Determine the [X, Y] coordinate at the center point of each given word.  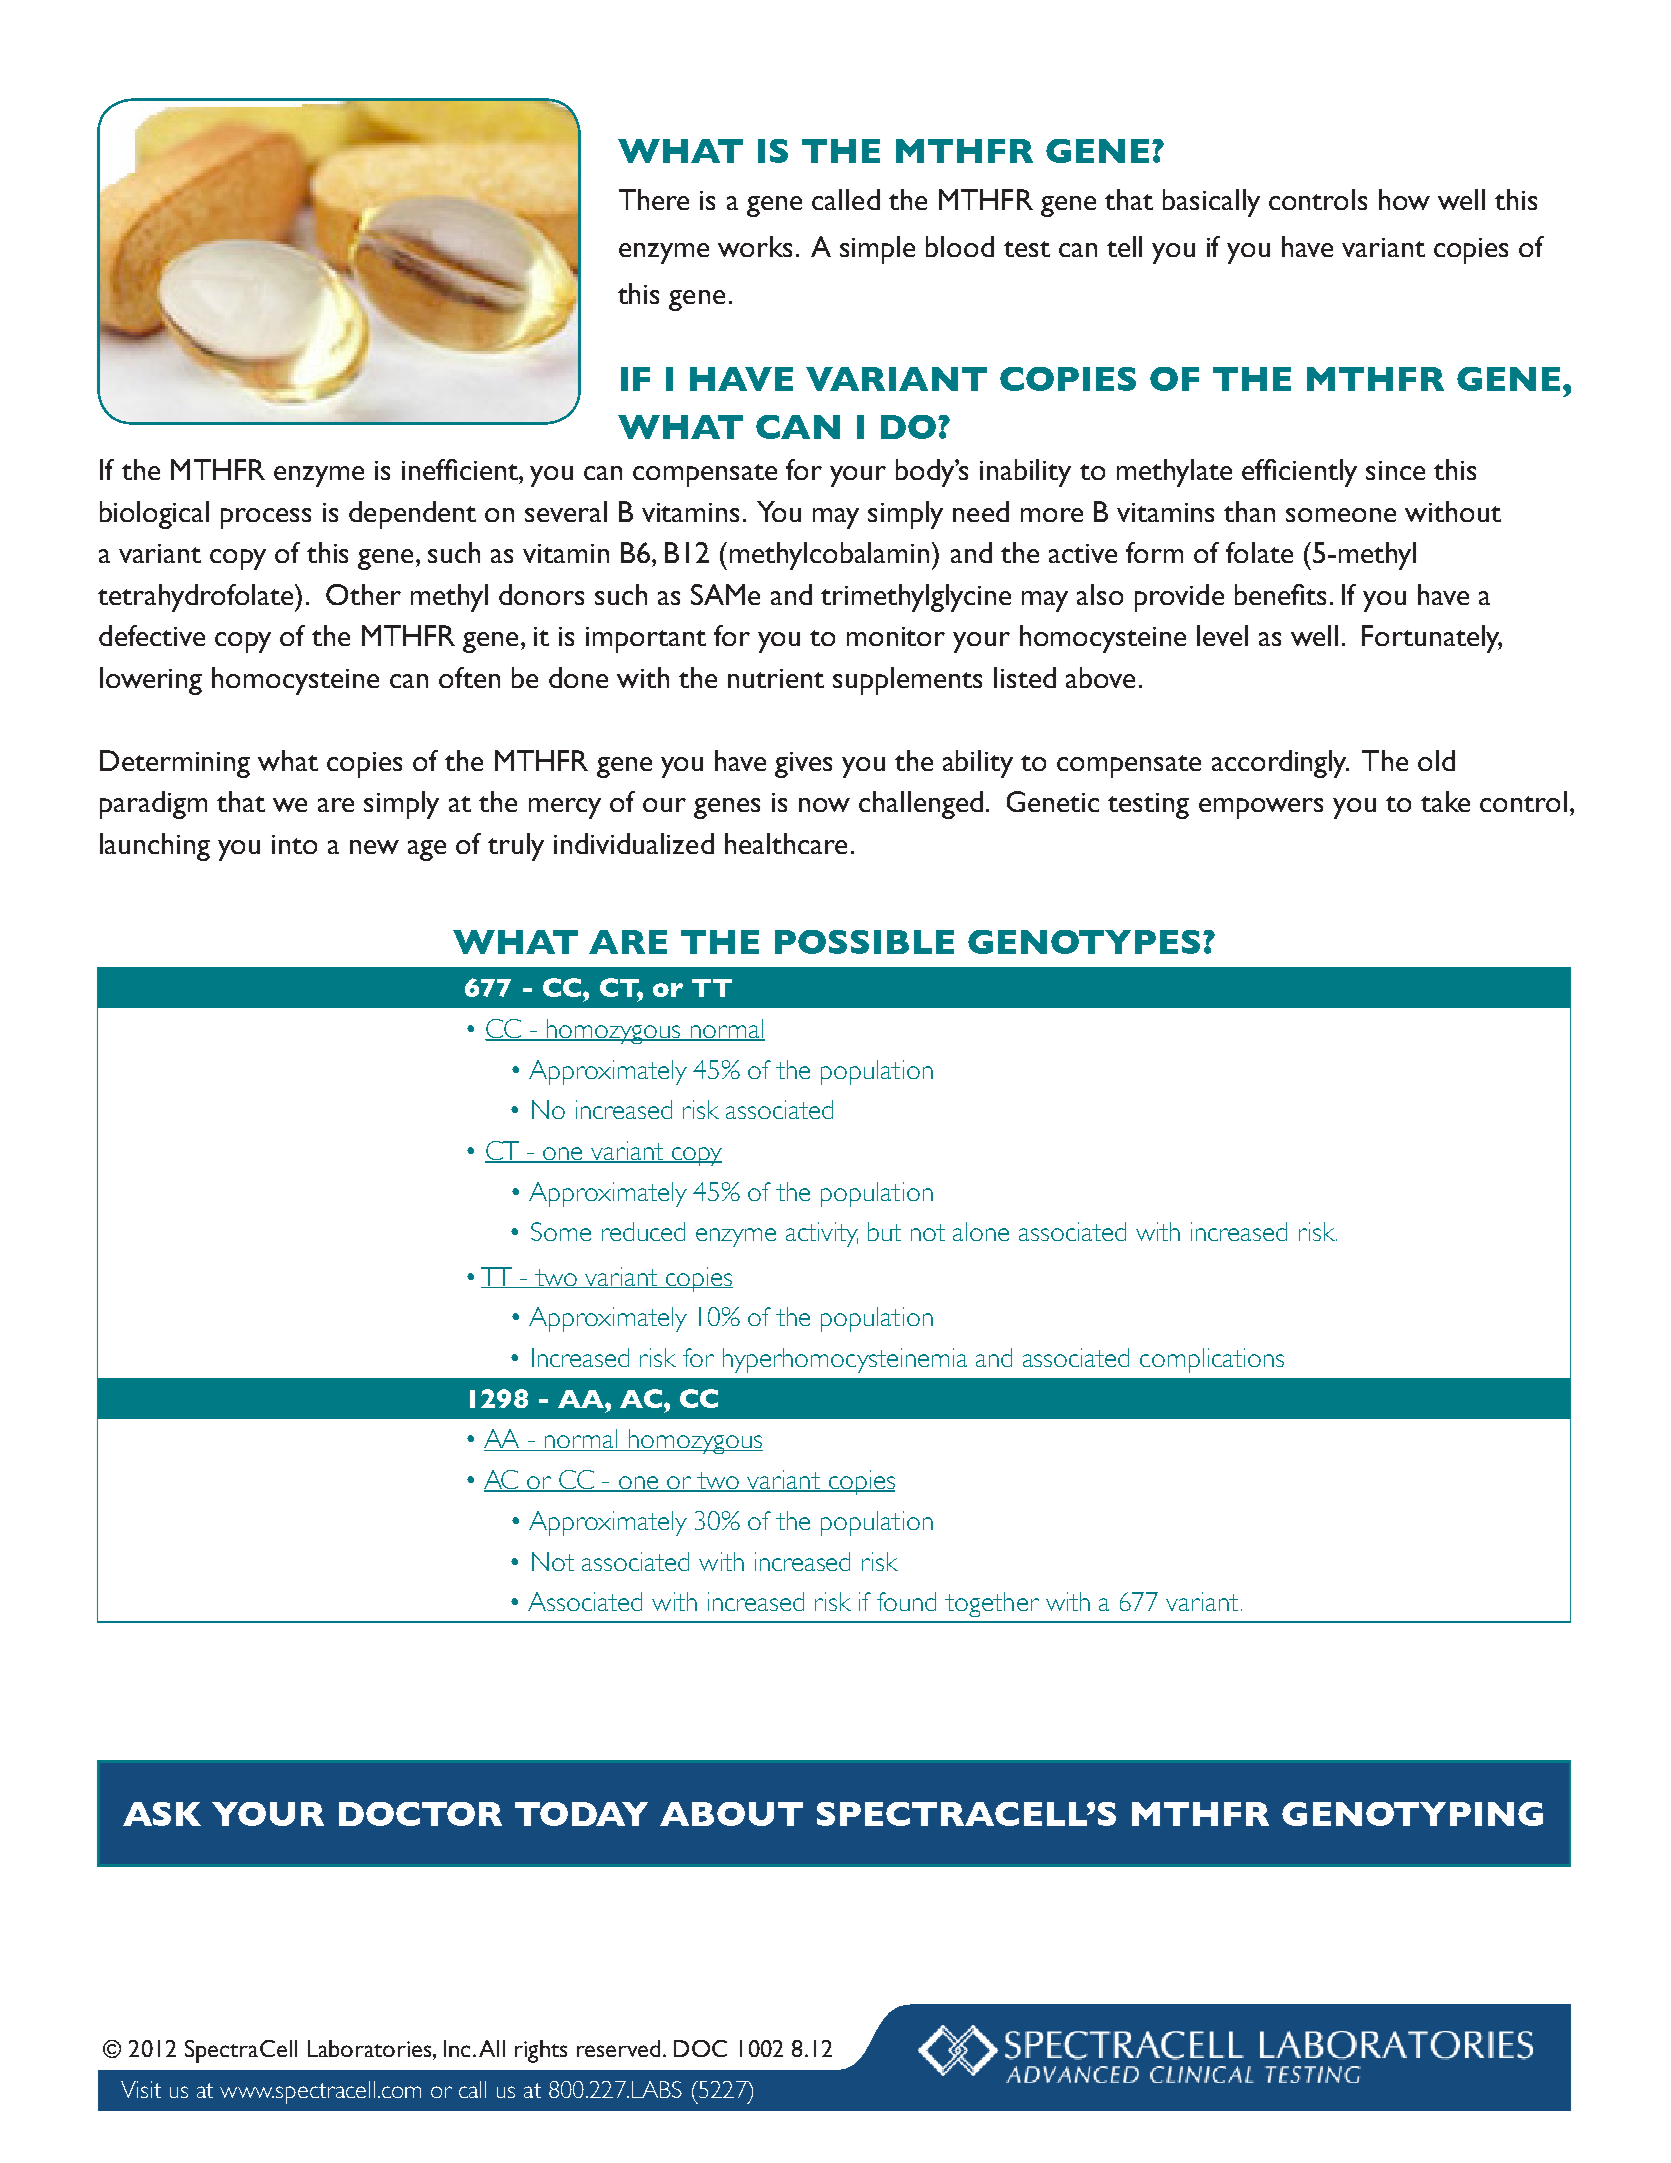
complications [1212, 1360]
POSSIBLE [864, 942]
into [294, 844]
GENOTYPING [1412, 1814]
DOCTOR [420, 1814]
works [755, 246]
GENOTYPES [1084, 942]
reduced [643, 1231]
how [1404, 199]
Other [363, 594]
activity [822, 1234]
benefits [1280, 594]
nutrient [776, 678]
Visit [141, 2089]
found [906, 1601]
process [266, 518]
